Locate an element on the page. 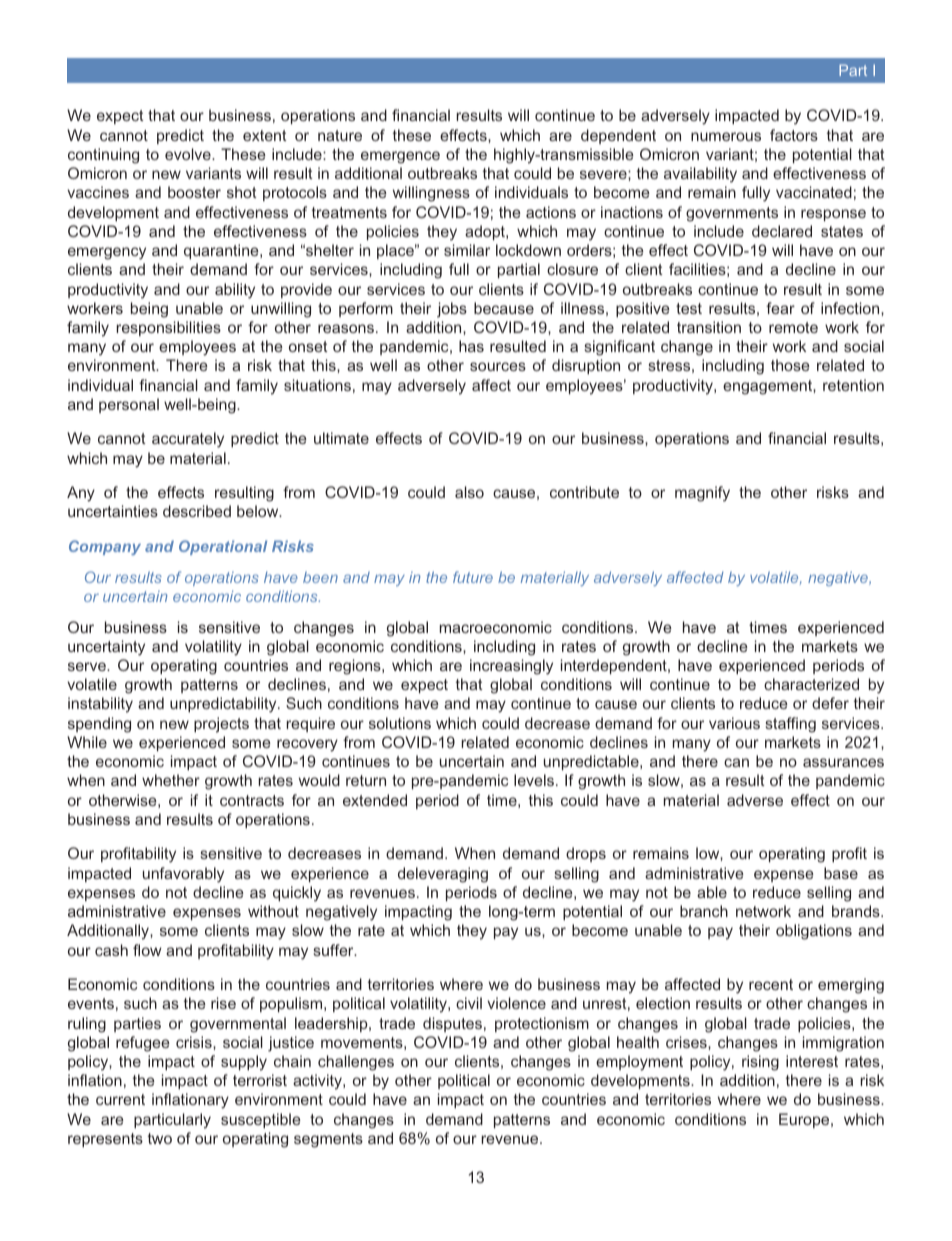  whether is located at coordinates (171, 780).
